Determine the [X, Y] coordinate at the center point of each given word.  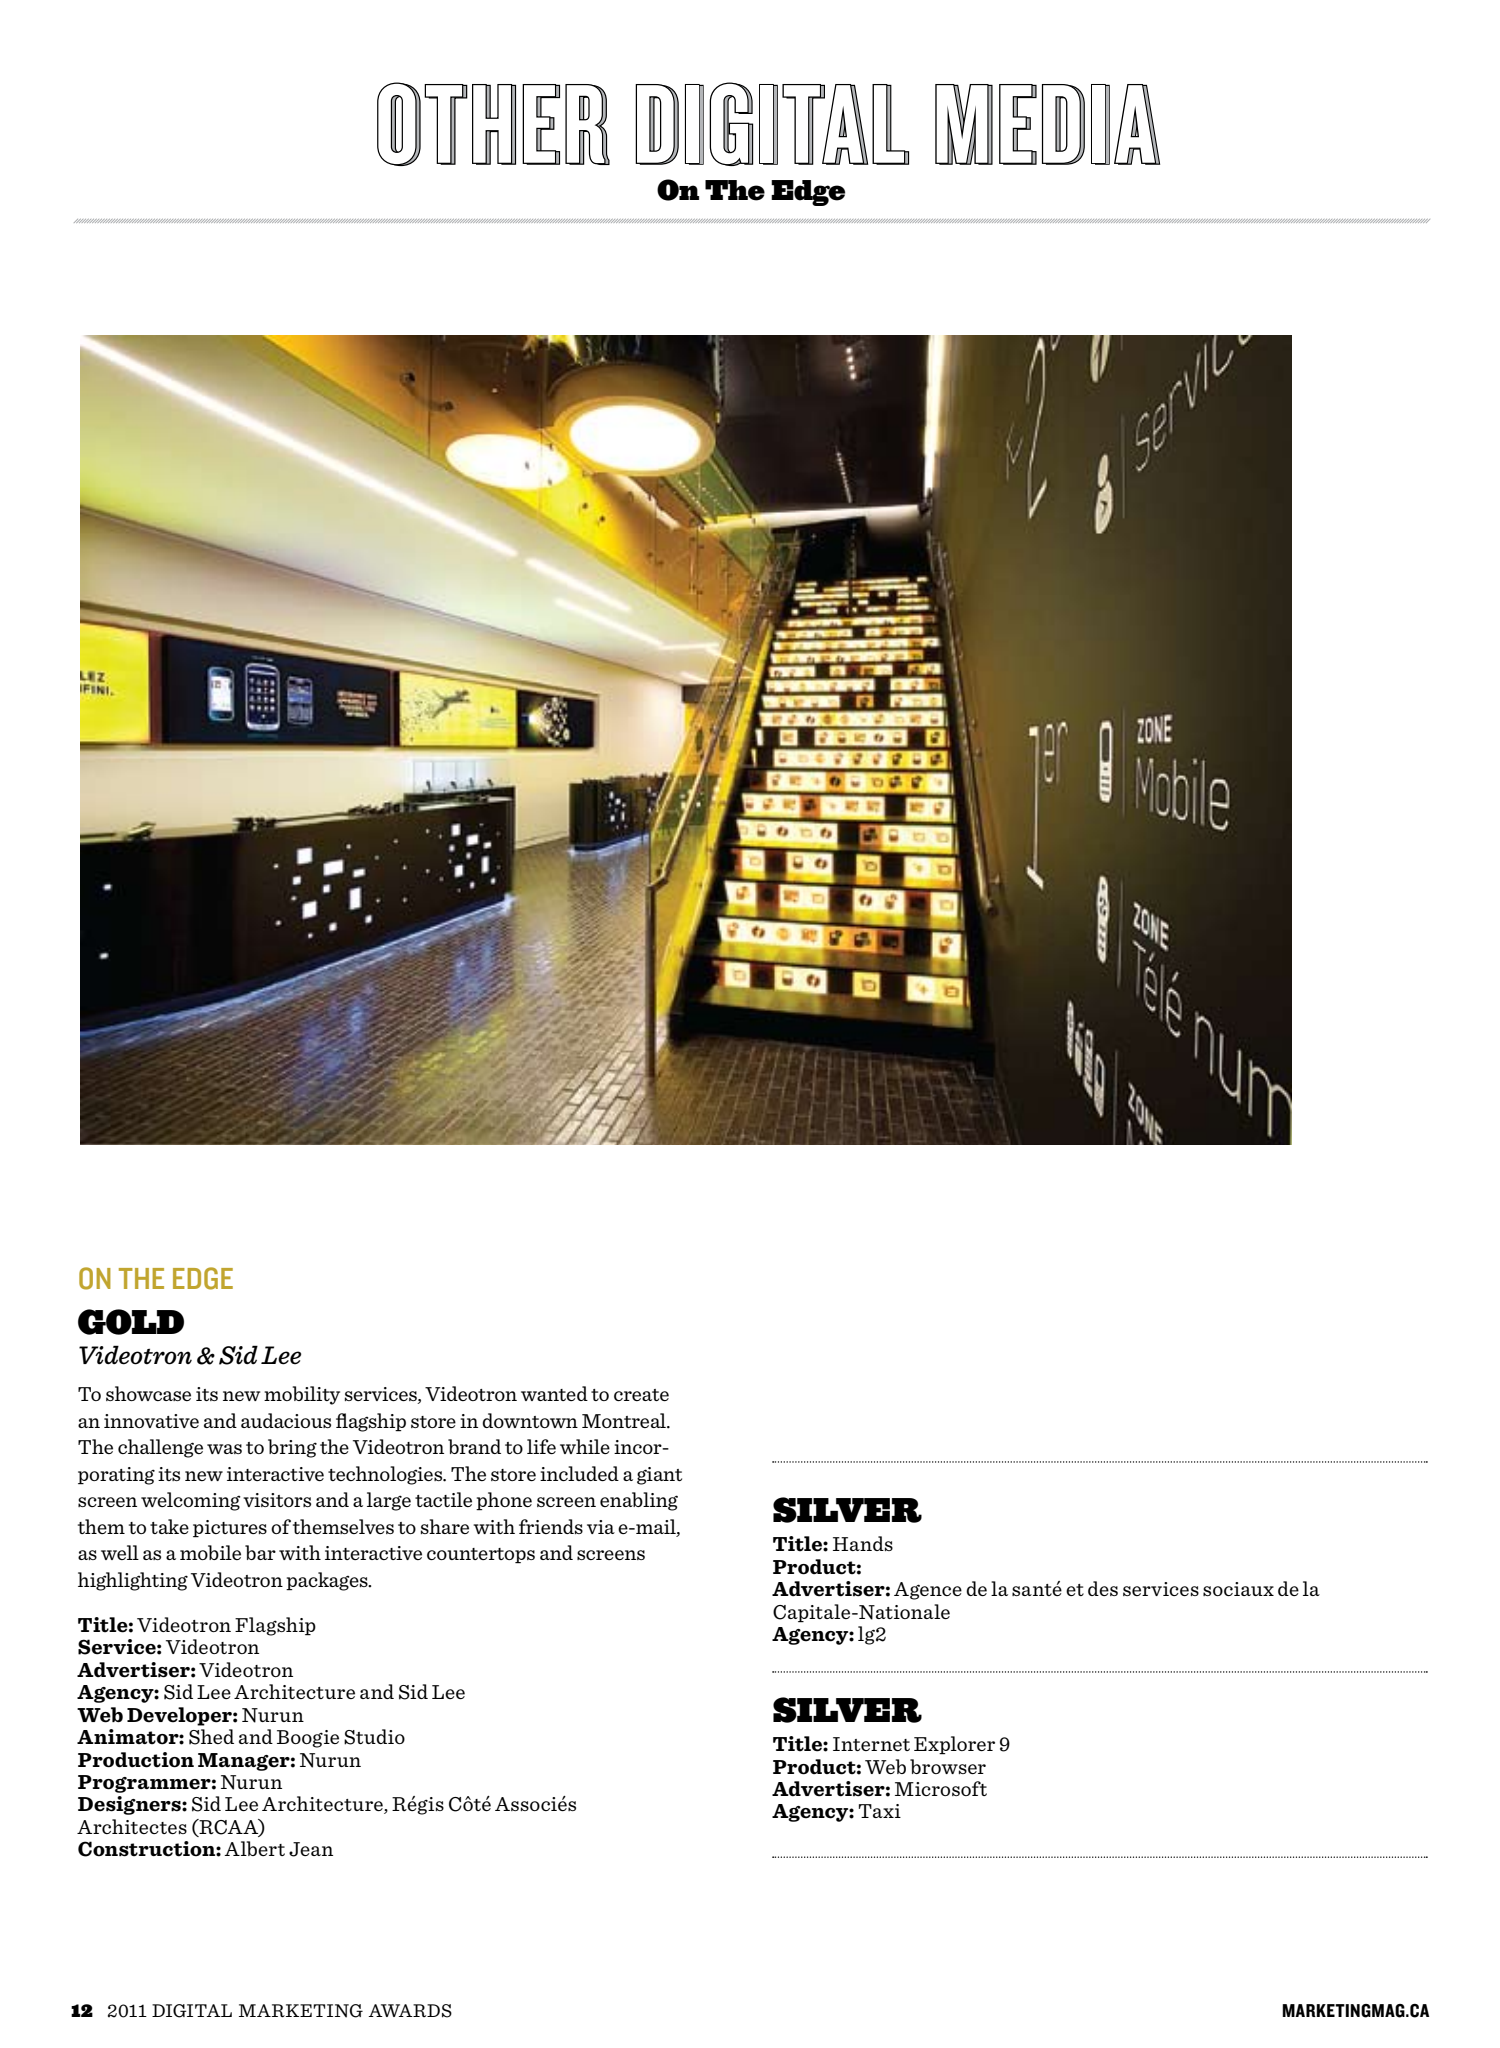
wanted [554, 1393]
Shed [211, 1737]
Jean [311, 1849]
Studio [374, 1737]
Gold [131, 1322]
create [641, 1395]
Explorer [954, 1745]
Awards [410, 2011]
